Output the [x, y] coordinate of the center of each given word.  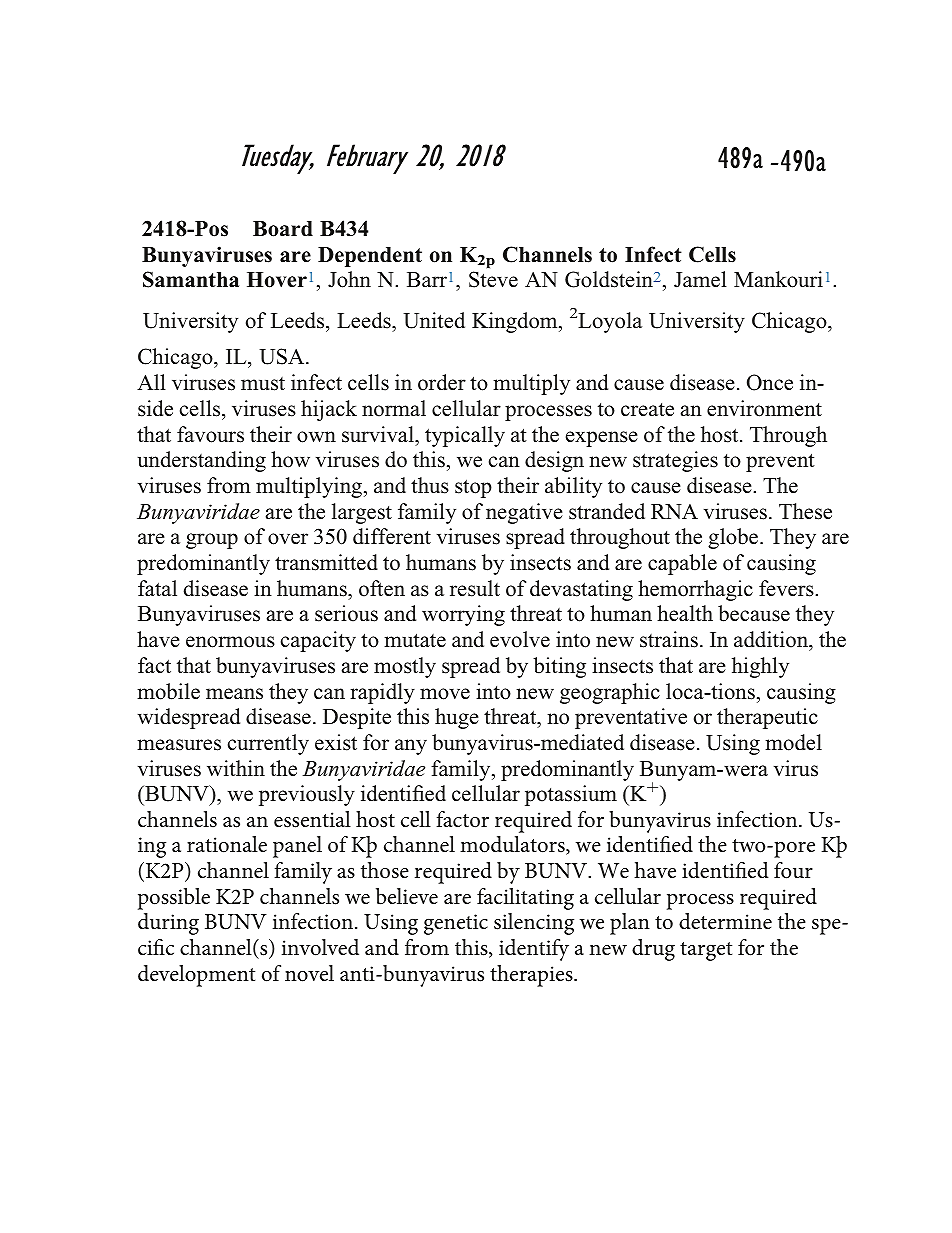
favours [210, 434]
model [793, 742]
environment [764, 408]
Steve [493, 279]
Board [283, 229]
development [196, 976]
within [236, 768]
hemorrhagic [695, 590]
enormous [230, 642]
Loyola [610, 322]
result [475, 588]
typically [465, 436]
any [411, 747]
